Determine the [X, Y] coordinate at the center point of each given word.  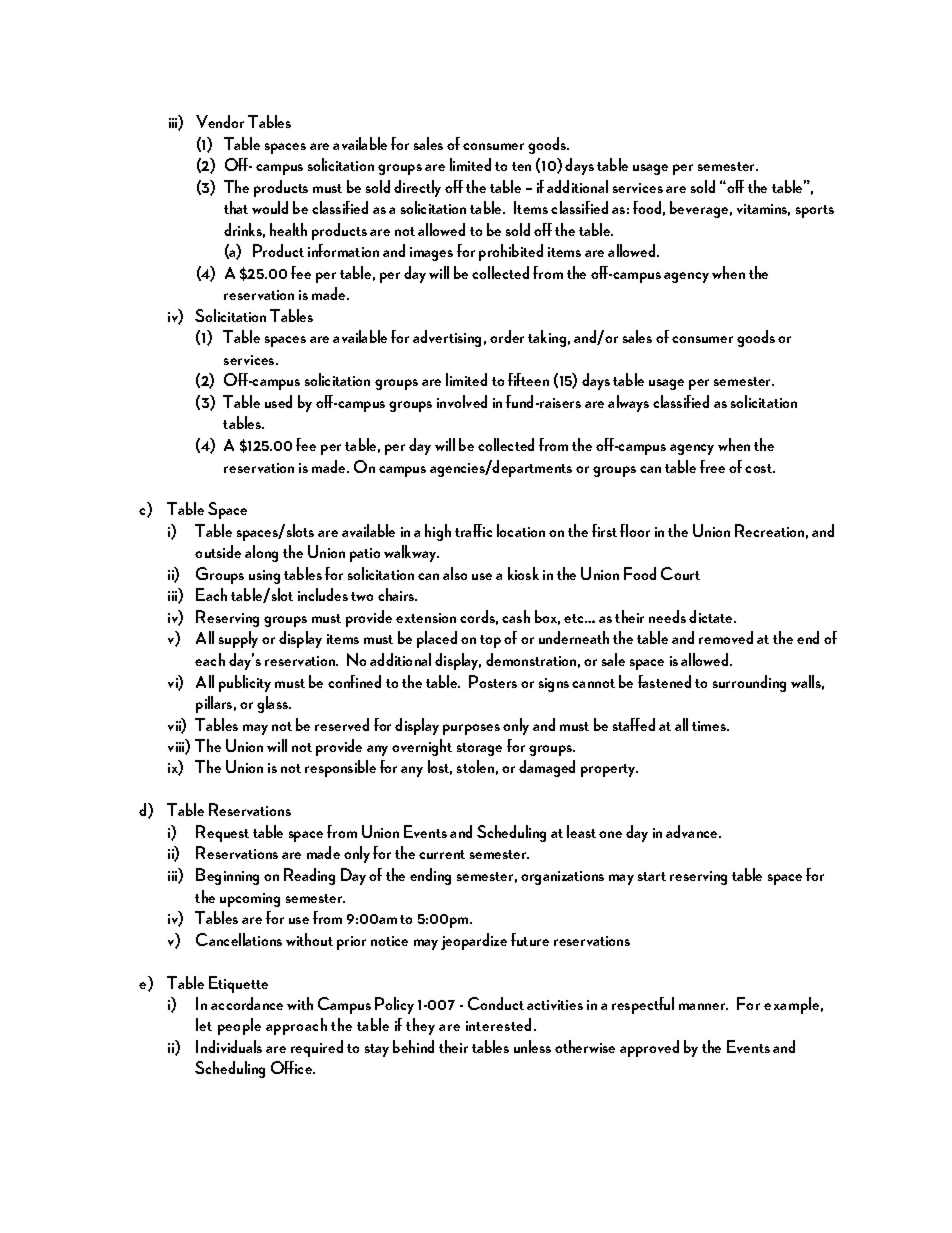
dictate [712, 616]
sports [815, 211]
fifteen [528, 379]
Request [222, 833]
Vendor [220, 121]
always [628, 403]
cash [516, 616]
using [264, 577]
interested [500, 1024]
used [278, 401]
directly [417, 188]
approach [296, 1026]
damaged [547, 768]
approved [649, 1048]
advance [693, 831]
